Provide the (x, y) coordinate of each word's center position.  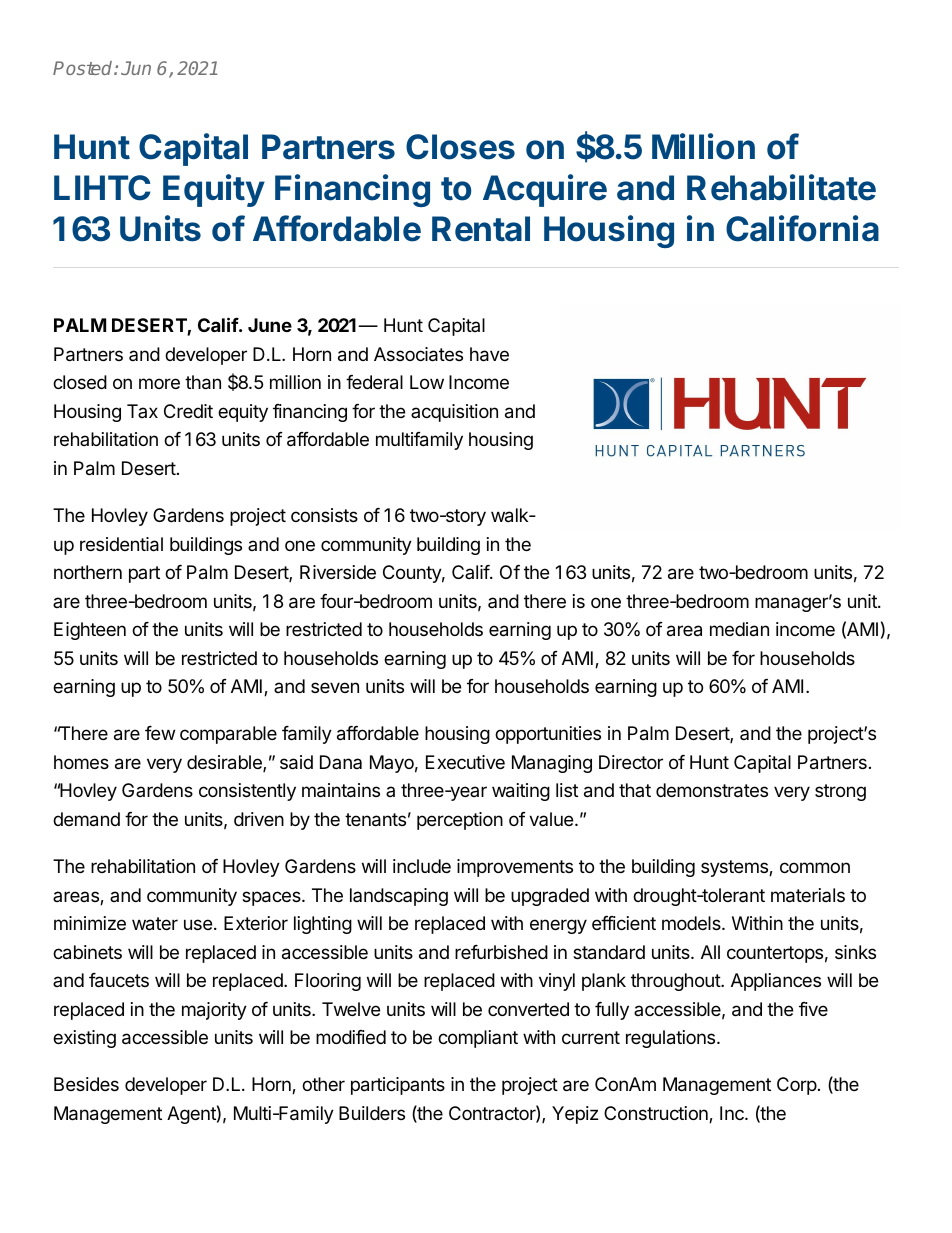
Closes (460, 147)
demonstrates (712, 790)
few (160, 733)
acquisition (454, 413)
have (489, 354)
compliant (478, 1039)
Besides (86, 1084)
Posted (84, 68)
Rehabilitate (781, 187)
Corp (797, 1086)
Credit (188, 411)
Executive (465, 762)
